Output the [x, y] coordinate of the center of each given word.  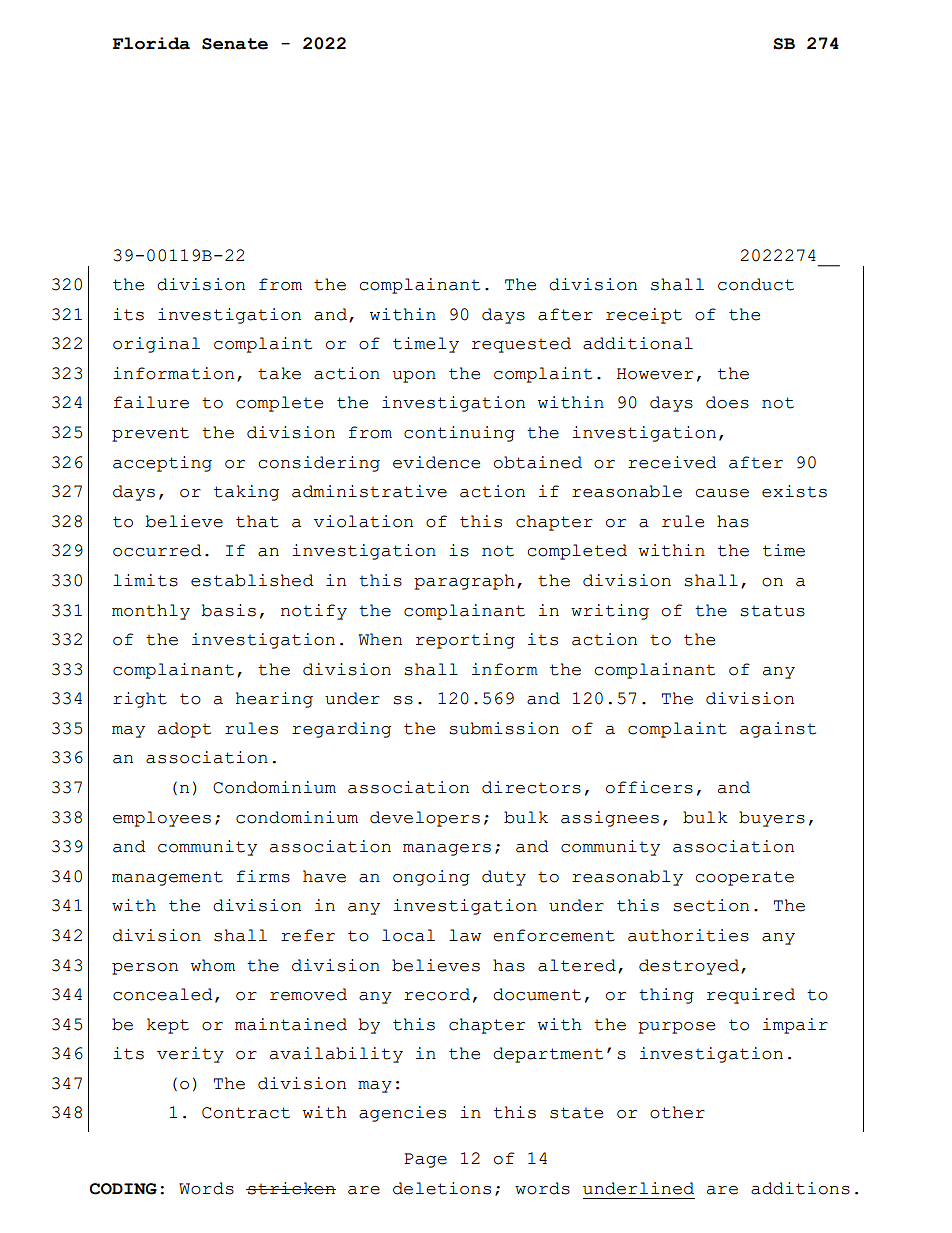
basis [228, 610]
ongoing [431, 878]
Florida [151, 43]
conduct [756, 284]
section [711, 905]
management [167, 878]
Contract [246, 1113]
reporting [465, 641]
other [677, 1112]
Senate [235, 44]
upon [414, 377]
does [727, 402]
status [772, 611]
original [156, 345]
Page [425, 1160]
